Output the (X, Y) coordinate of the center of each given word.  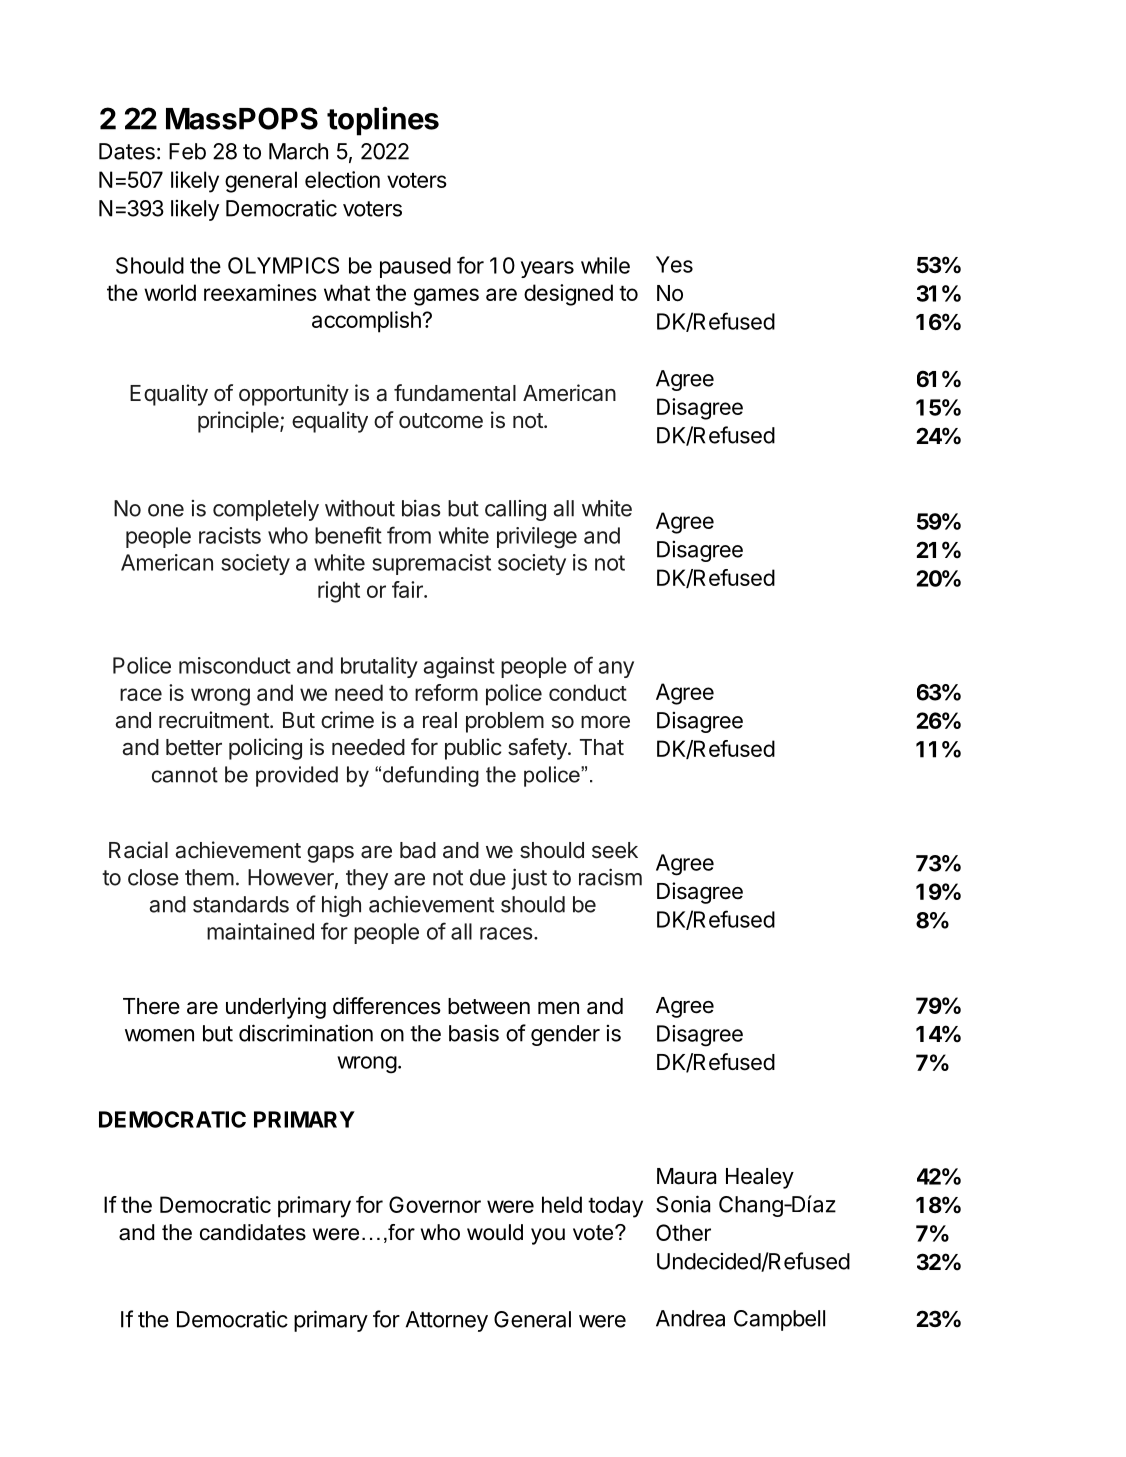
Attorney (447, 1321)
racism (610, 877)
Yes (674, 264)
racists (230, 535)
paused (415, 267)
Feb (187, 151)
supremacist (431, 564)
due (488, 877)
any (616, 669)
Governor (435, 1204)
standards (241, 904)
